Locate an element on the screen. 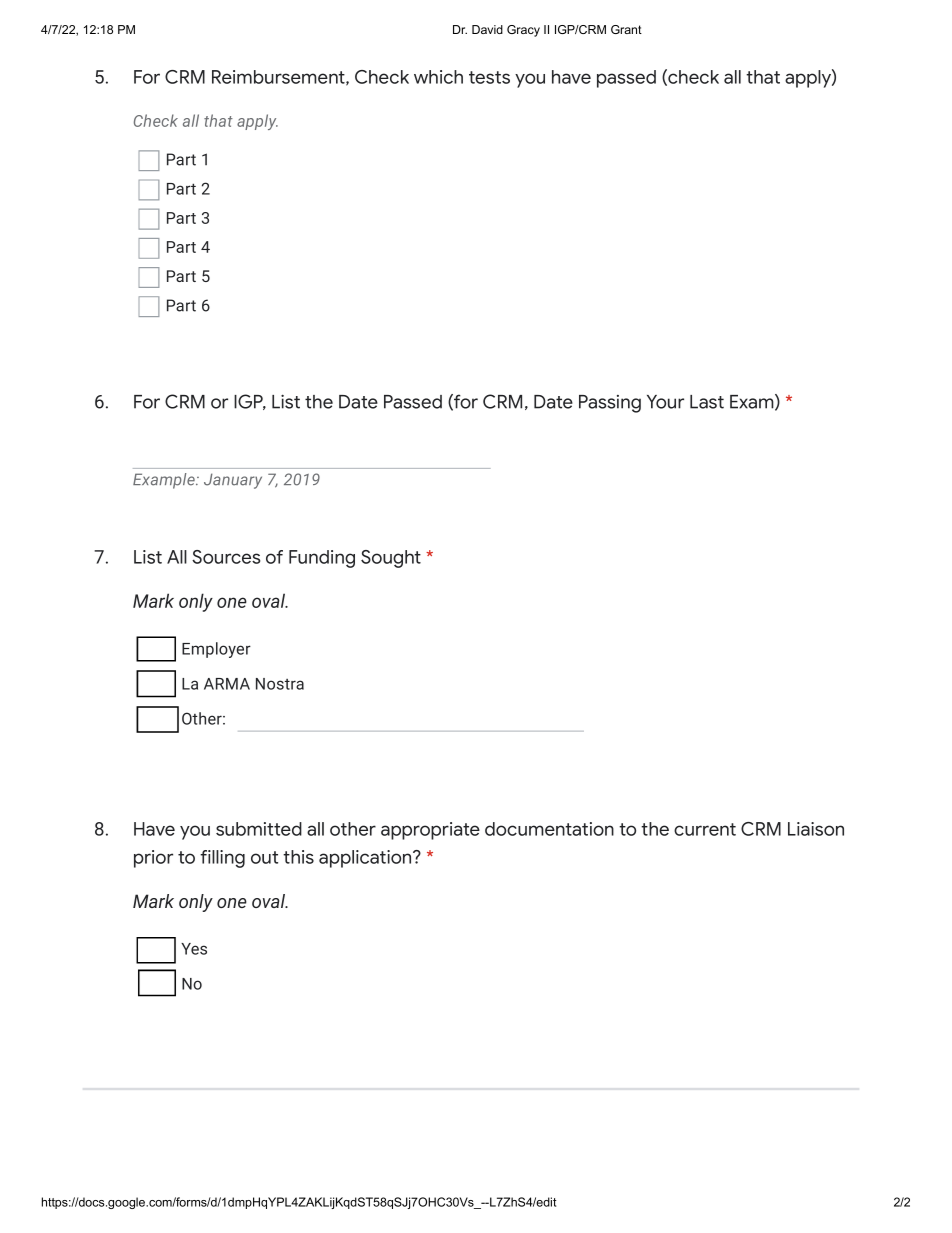 This screenshot has height=1233, width=952. Passing is located at coordinates (610, 404).
